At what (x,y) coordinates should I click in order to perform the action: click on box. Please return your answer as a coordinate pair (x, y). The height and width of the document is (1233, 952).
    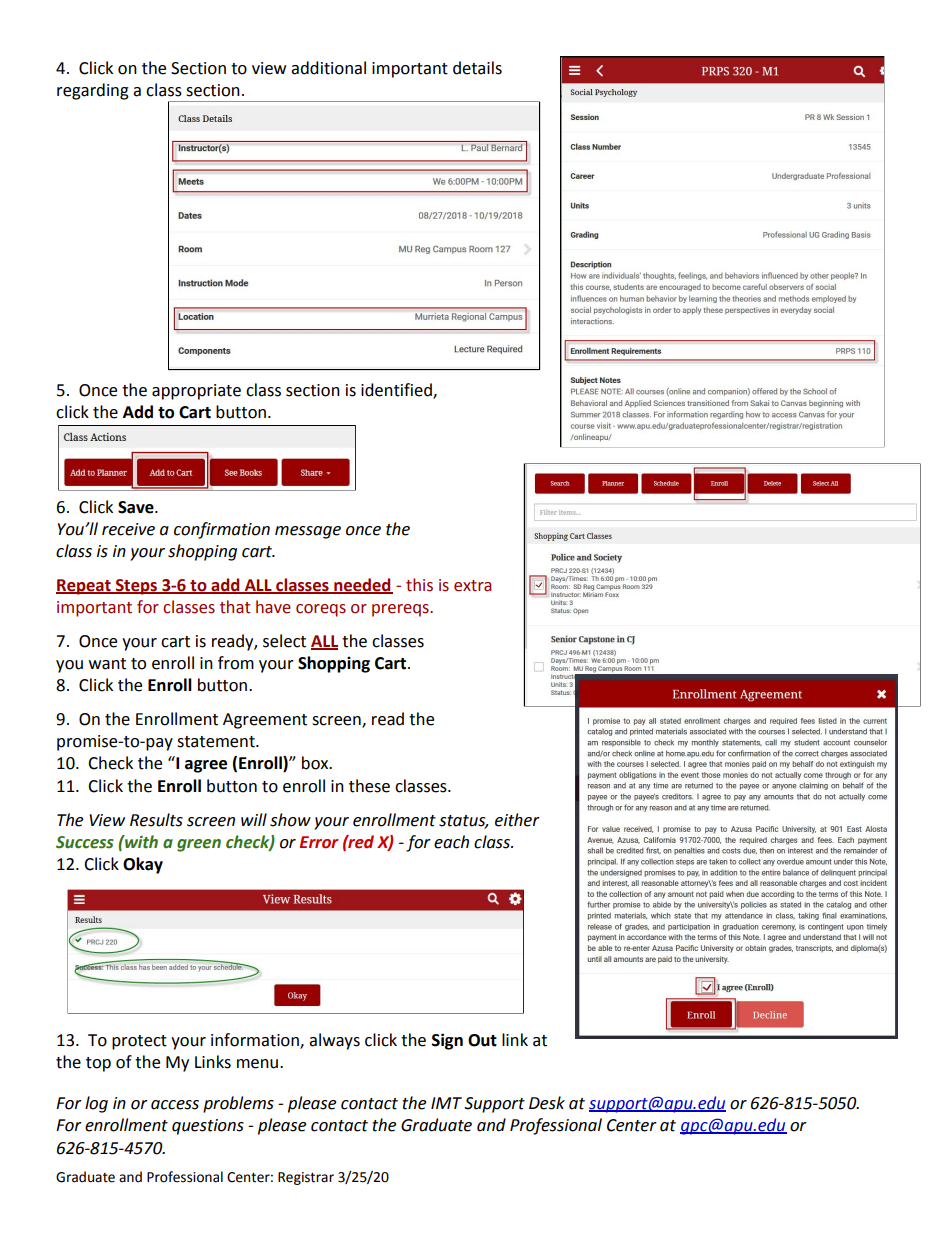
    Looking at the image, I should click on (316, 763).
